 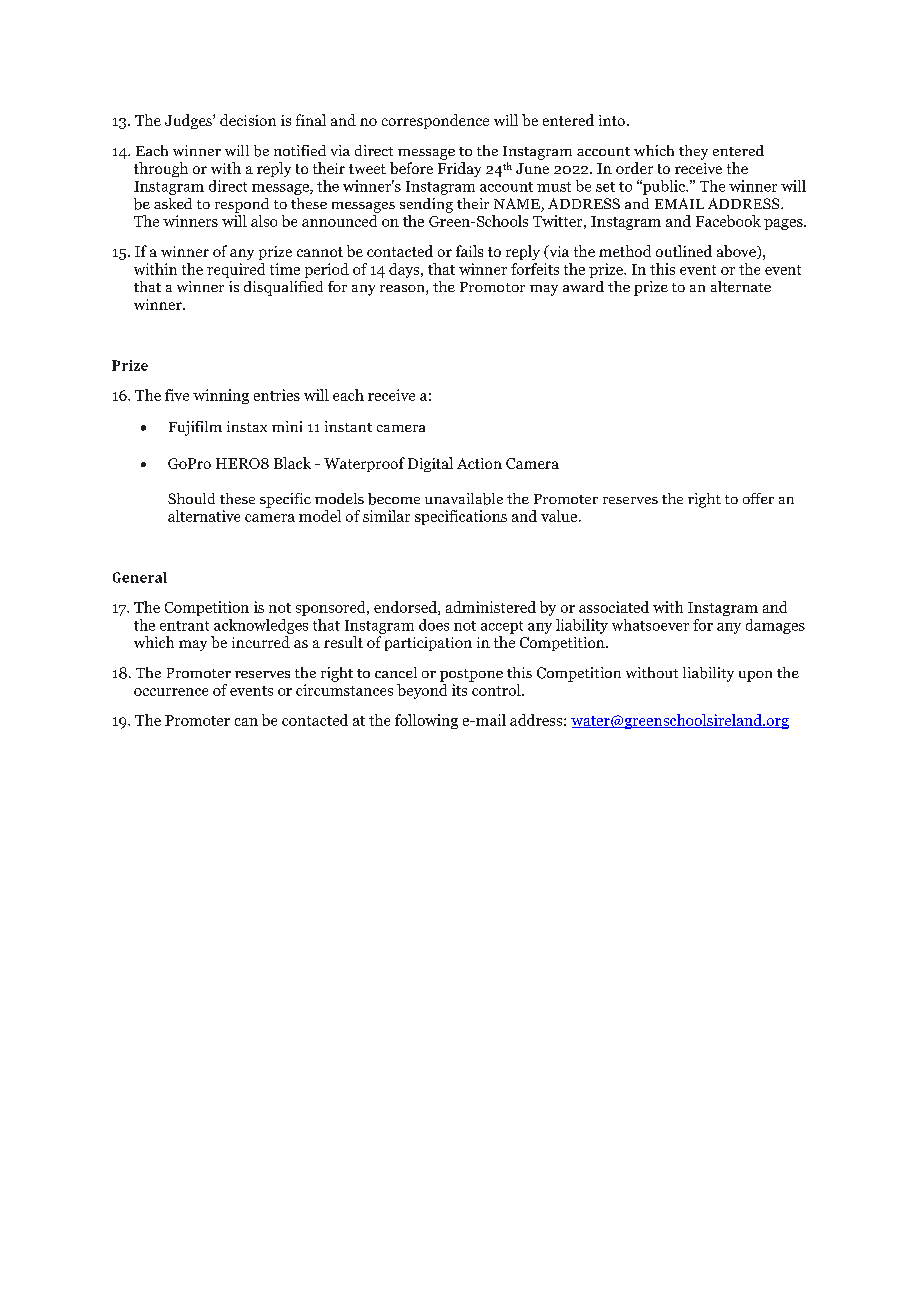 I want to click on offer, so click(x=758, y=498).
